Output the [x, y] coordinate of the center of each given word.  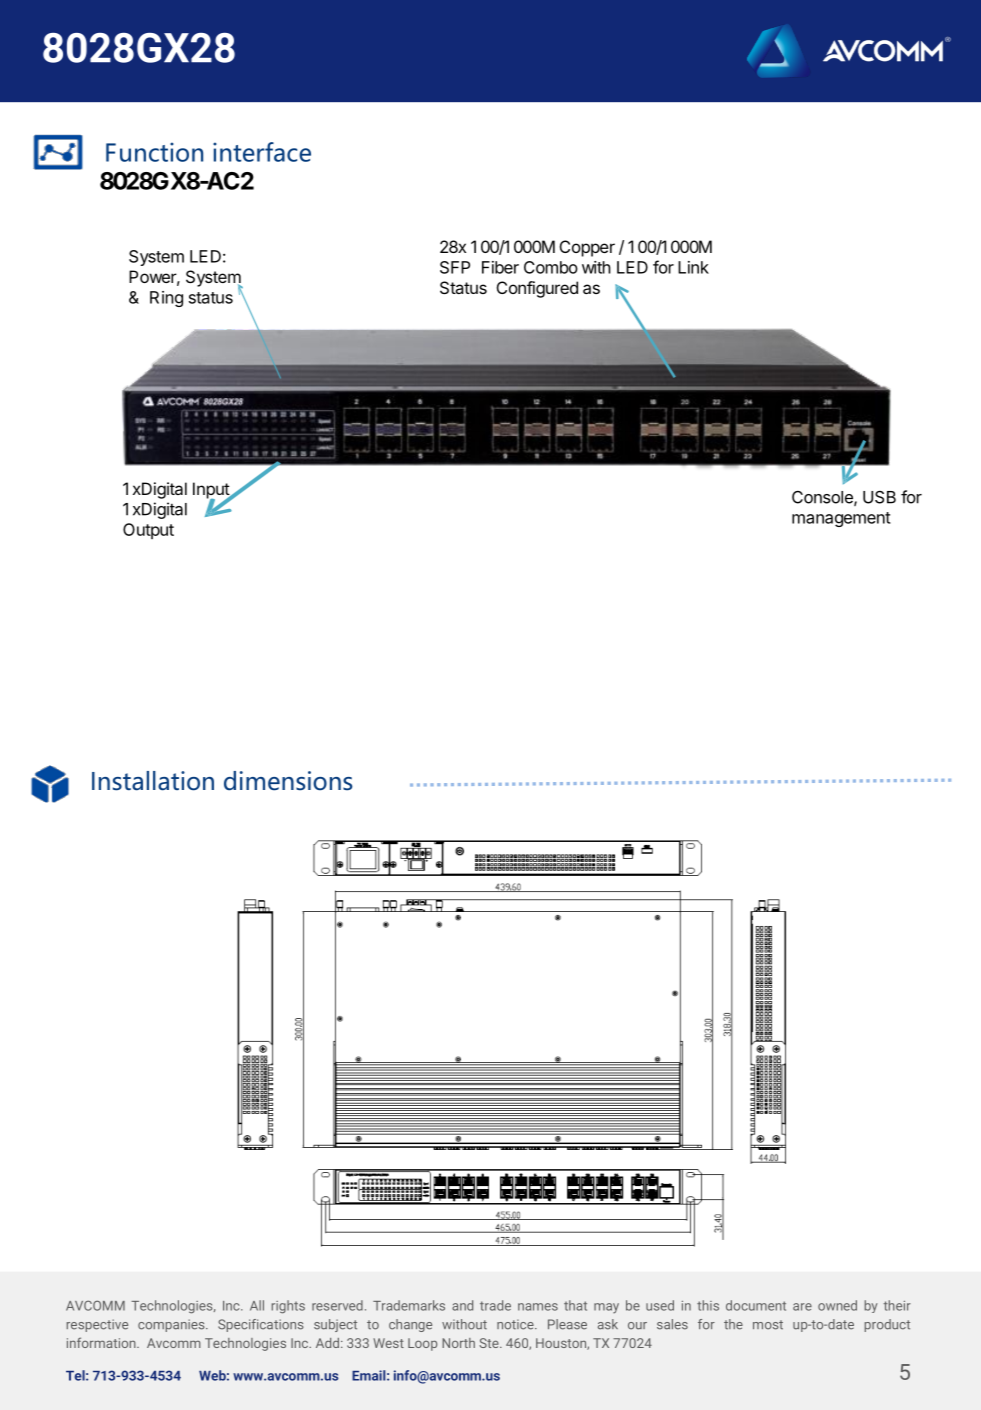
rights [288, 1307]
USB [879, 497]
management [841, 519]
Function [154, 152]
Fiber [500, 267]
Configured [537, 289]
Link [693, 267]
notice [516, 1324]
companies [172, 1325]
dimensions [288, 781]
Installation [153, 781]
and [462, 1305]
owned [837, 1305]
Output [148, 531]
